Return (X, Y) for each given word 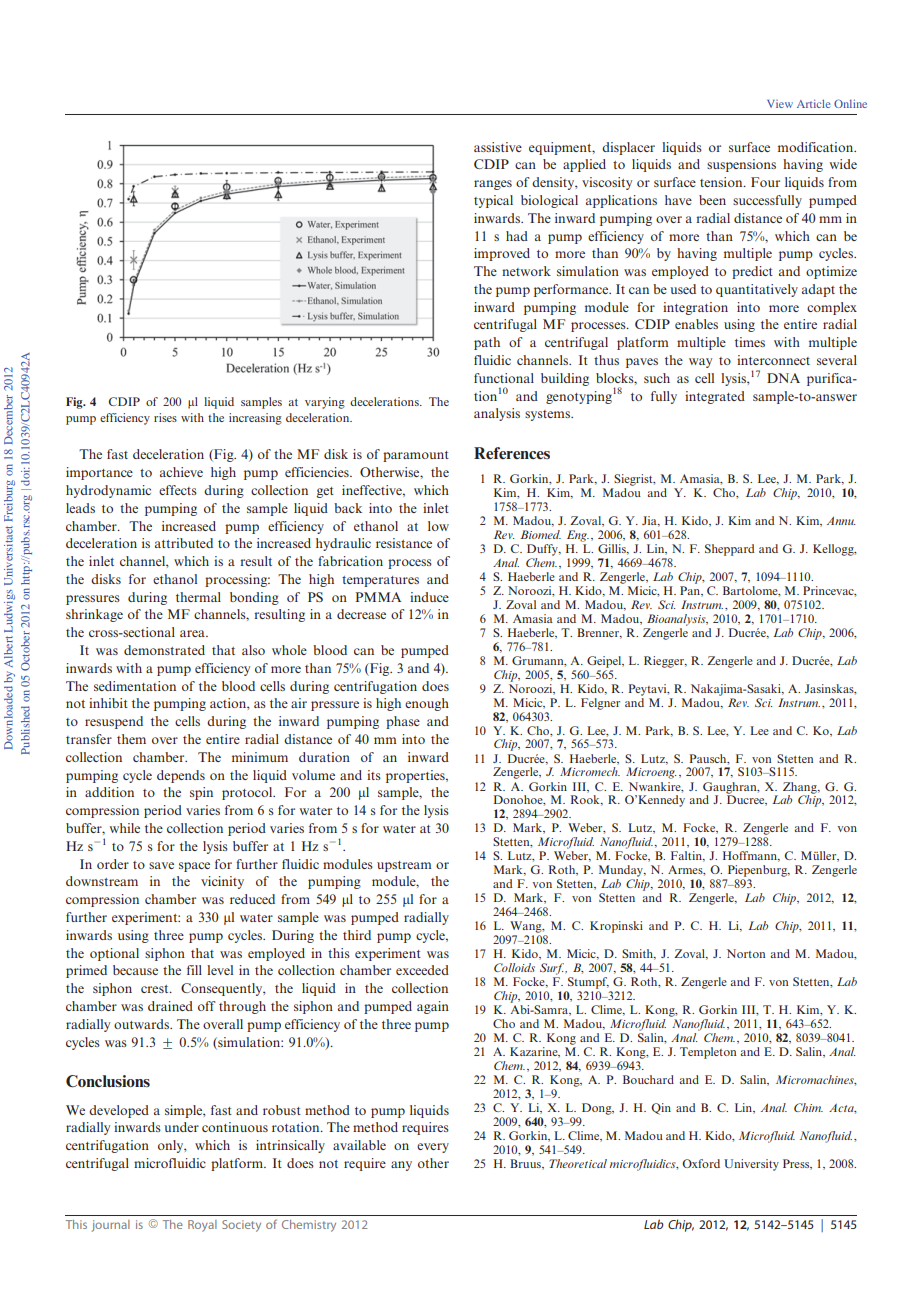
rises (165, 417)
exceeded (422, 970)
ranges (493, 185)
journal (110, 1226)
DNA (783, 378)
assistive (498, 147)
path (487, 343)
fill (194, 970)
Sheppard (729, 550)
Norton (746, 953)
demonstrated (164, 650)
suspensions (741, 165)
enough (427, 704)
